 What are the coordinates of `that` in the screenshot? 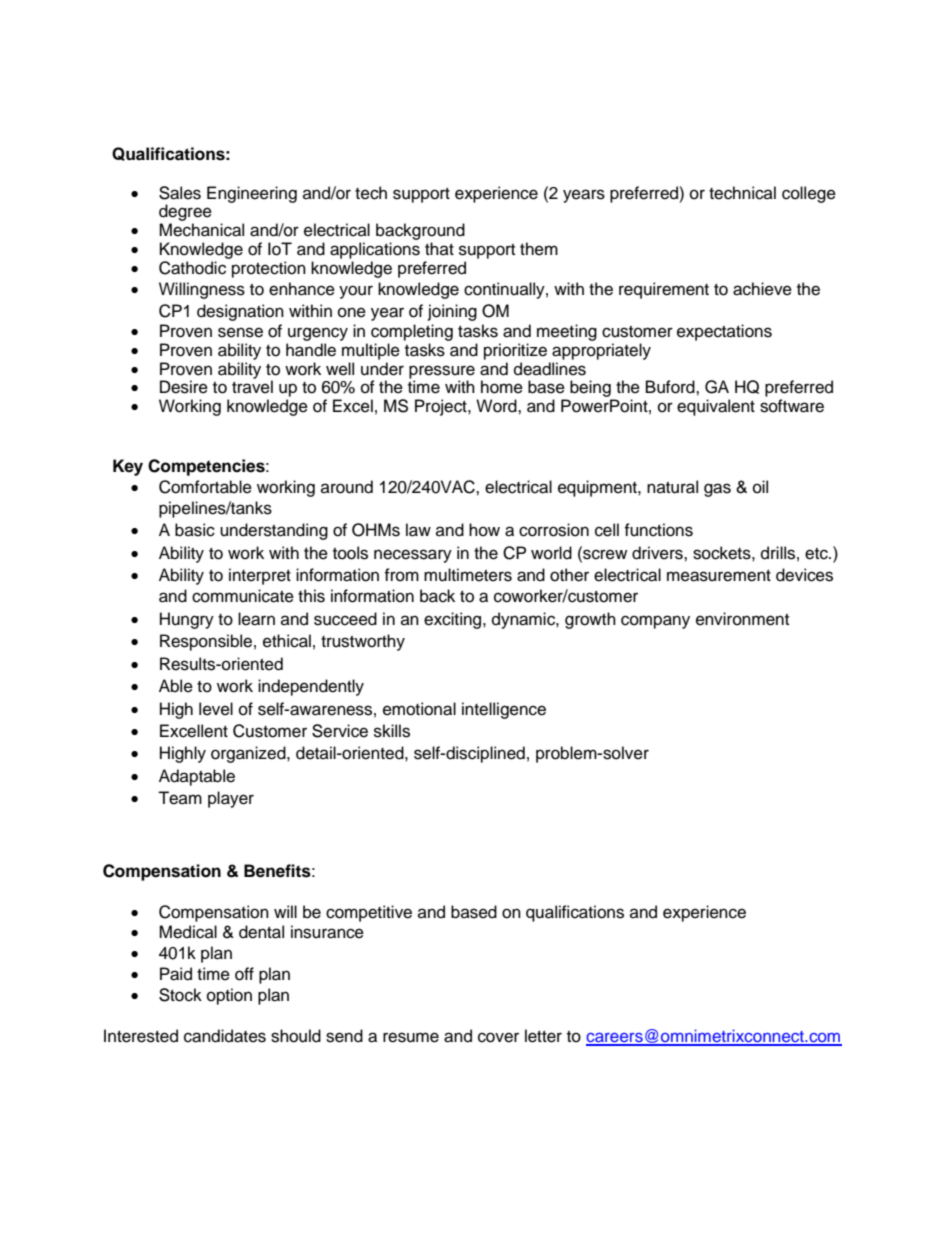 It's located at (439, 248).
